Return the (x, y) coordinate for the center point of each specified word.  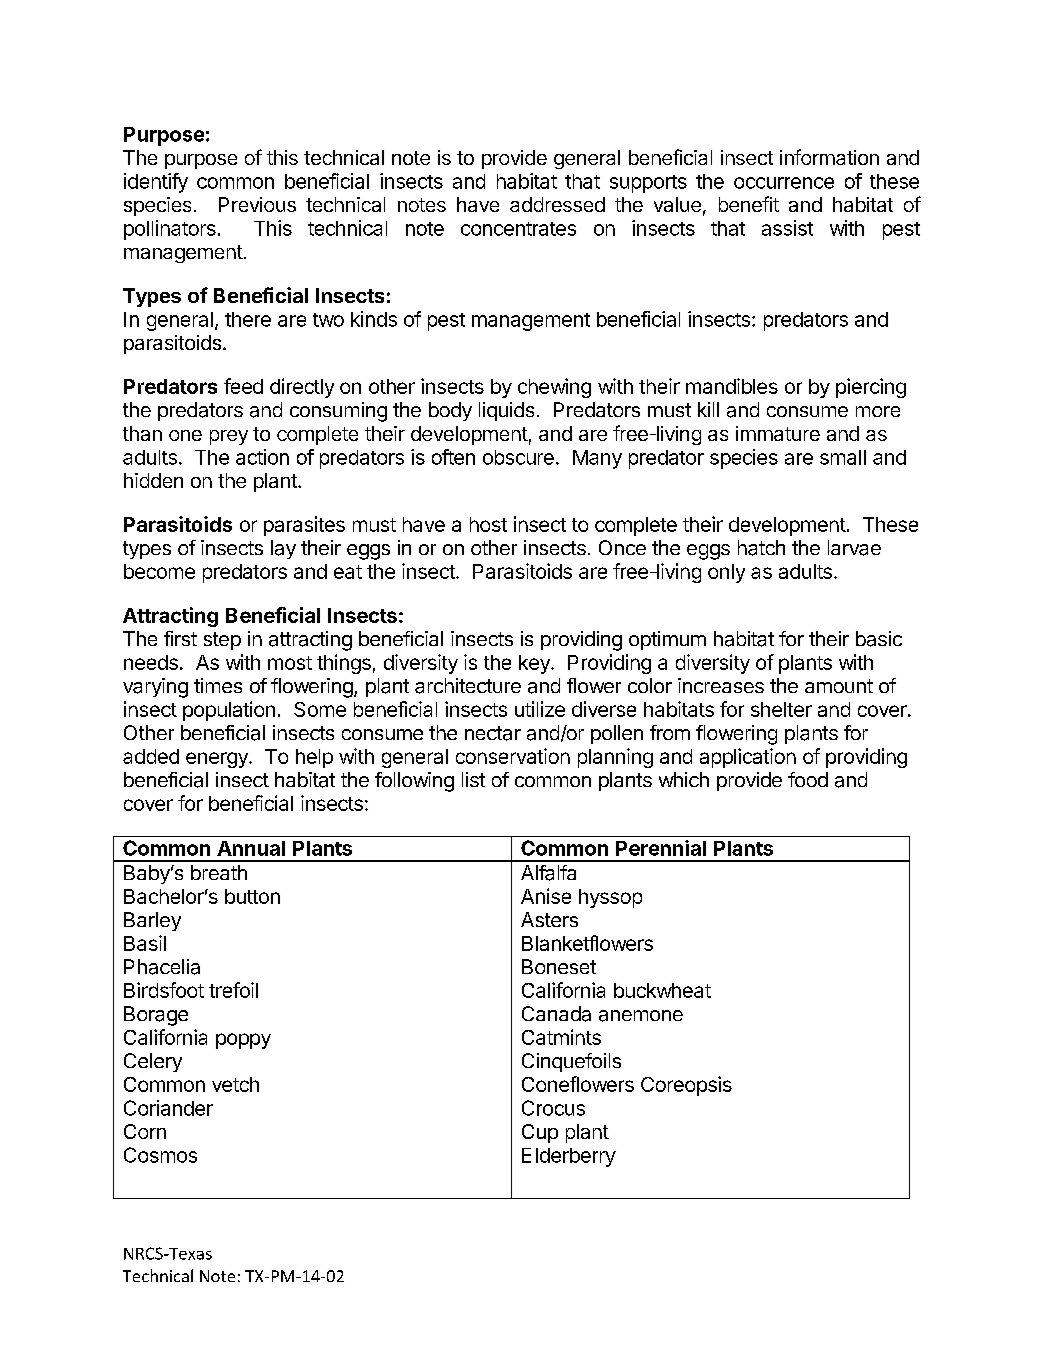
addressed (557, 204)
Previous (257, 204)
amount (839, 686)
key (535, 664)
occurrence (784, 183)
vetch (235, 1084)
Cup (540, 1133)
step (222, 641)
